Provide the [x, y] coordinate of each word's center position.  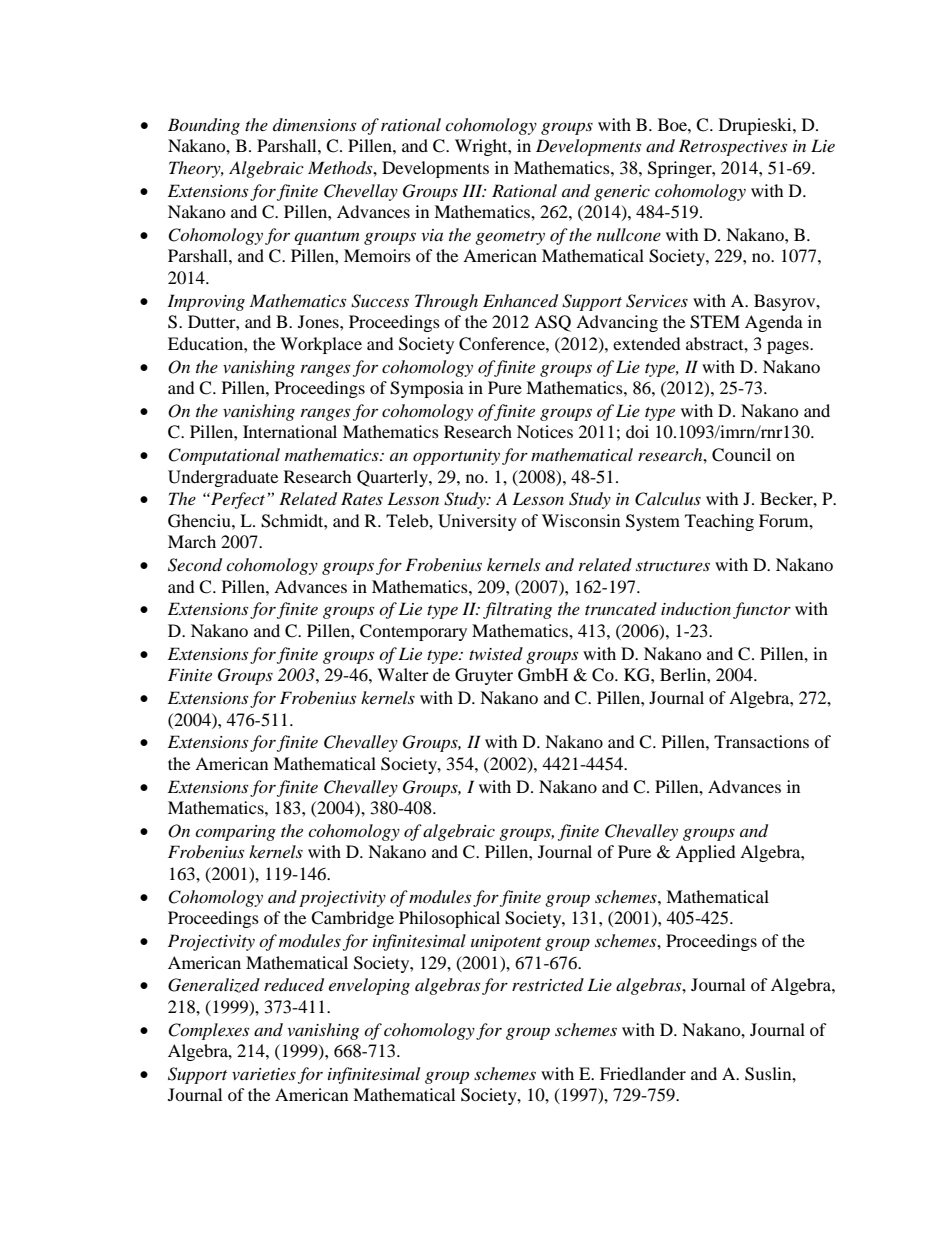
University [477, 522]
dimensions [314, 124]
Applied [705, 853]
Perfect [238, 500]
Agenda [774, 323]
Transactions [761, 741]
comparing [235, 833]
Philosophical [449, 919]
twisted [496, 653]
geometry [510, 238]
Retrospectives [733, 147]
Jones [319, 321]
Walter [403, 674]
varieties [264, 1074]
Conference [503, 344]
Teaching [719, 522]
